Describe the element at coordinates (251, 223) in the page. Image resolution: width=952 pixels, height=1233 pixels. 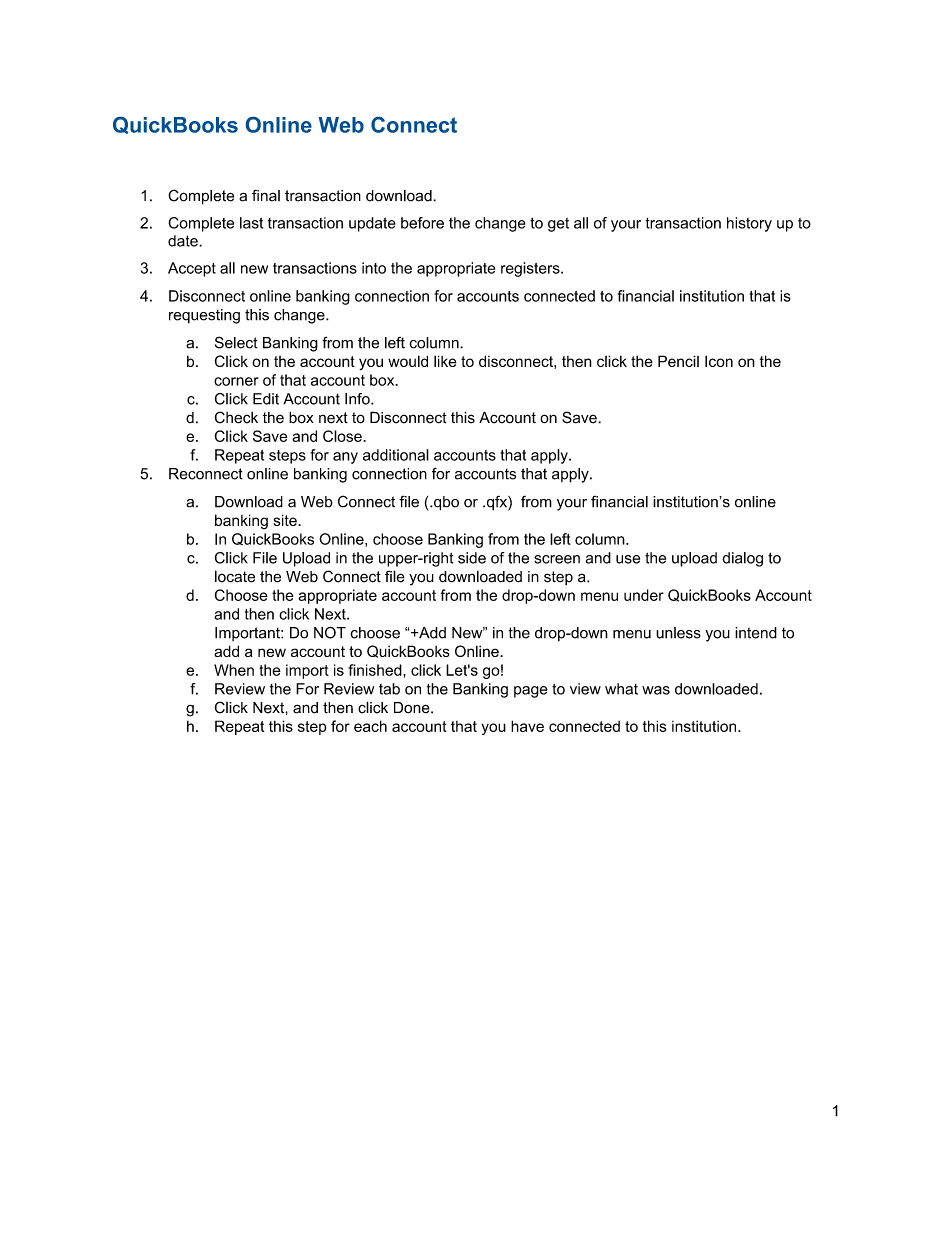
I see `last` at that location.
